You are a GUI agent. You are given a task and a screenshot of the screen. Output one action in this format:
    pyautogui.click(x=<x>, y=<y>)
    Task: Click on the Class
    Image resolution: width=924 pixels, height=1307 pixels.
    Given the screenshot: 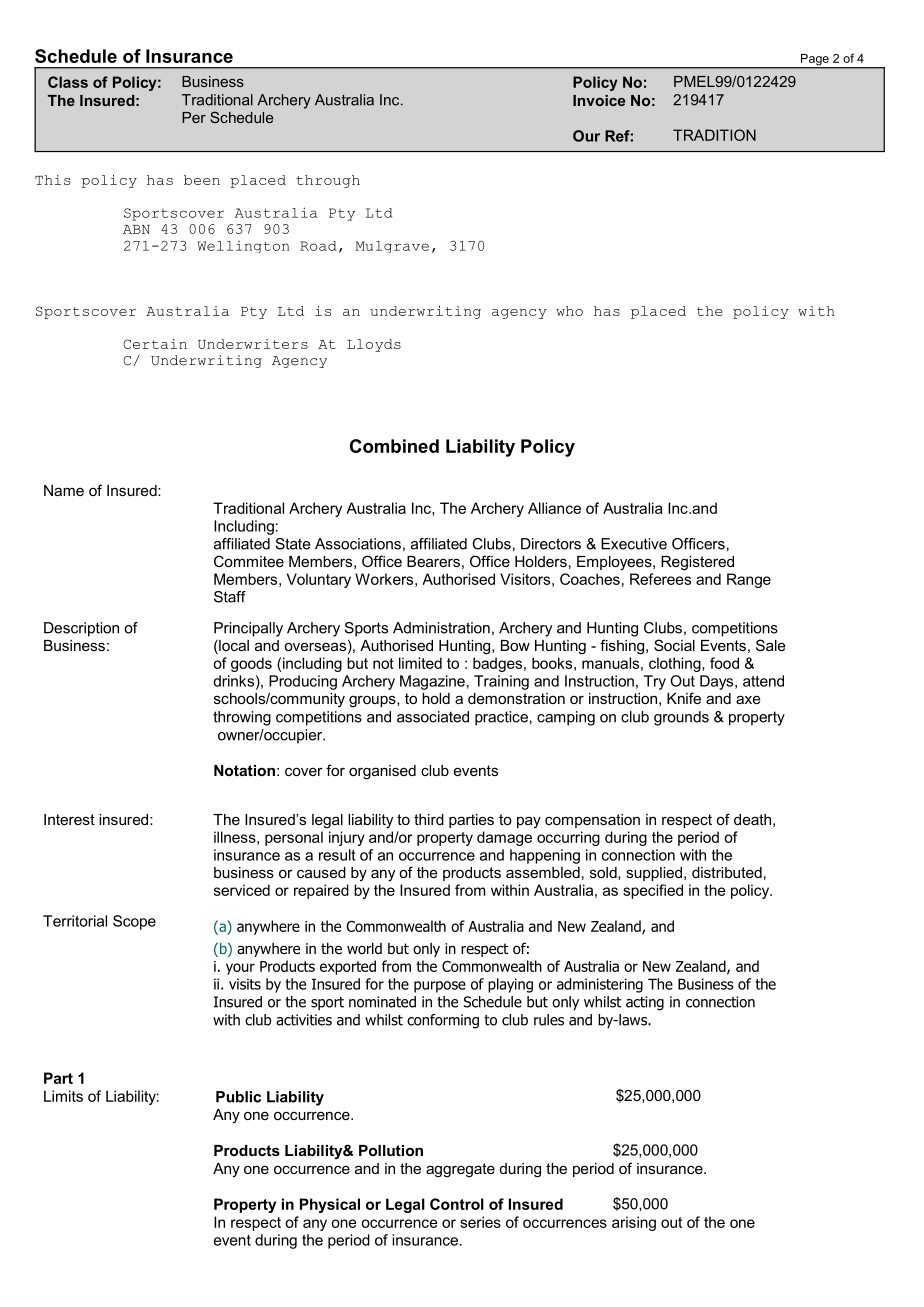 What is the action you would take?
    pyautogui.click(x=68, y=82)
